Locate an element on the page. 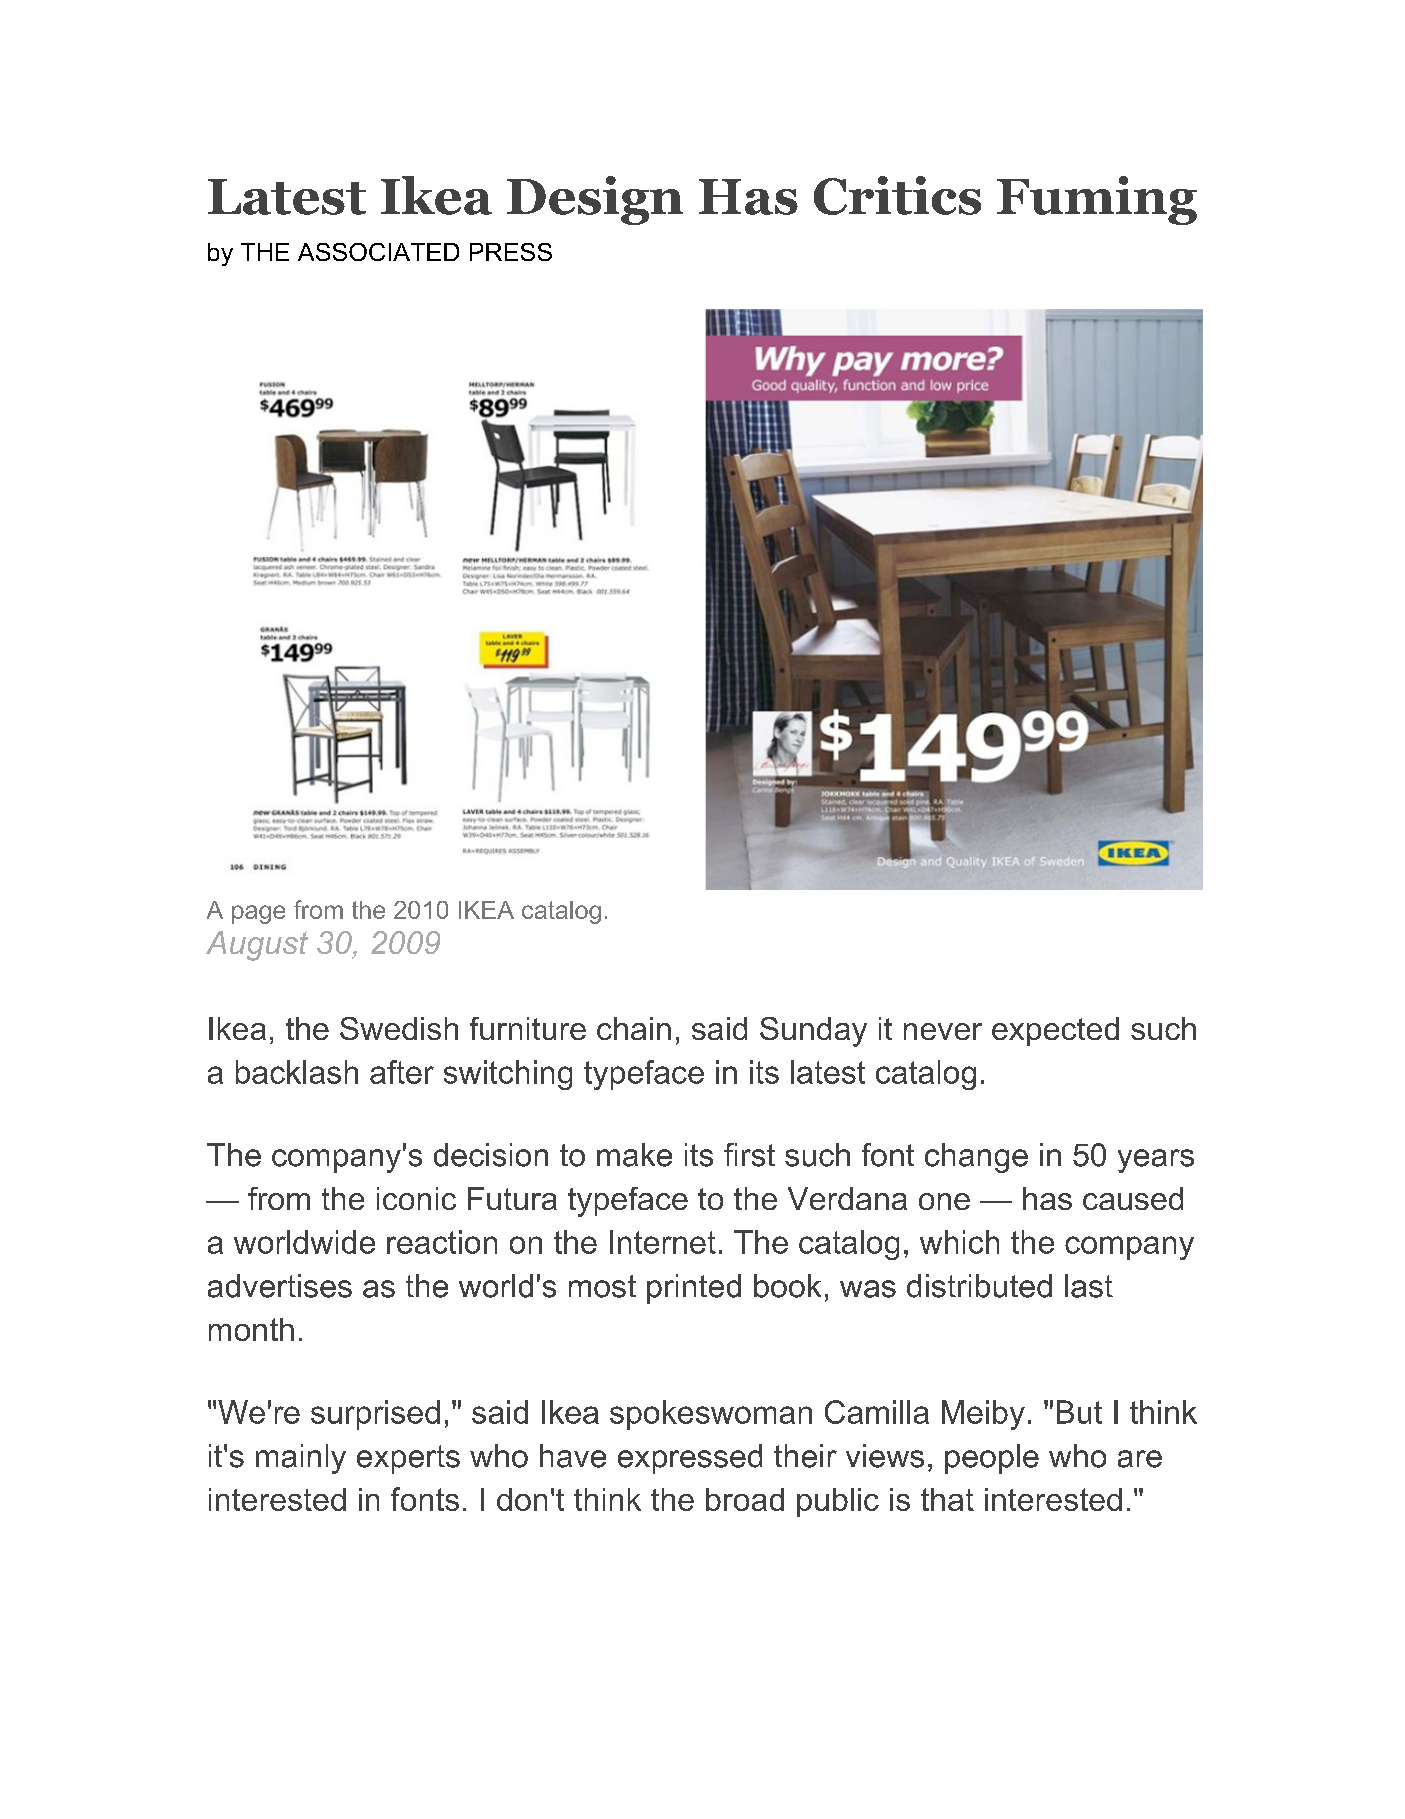 Image resolution: width=1405 pixels, height=1819 pixels. page is located at coordinates (258, 914).
